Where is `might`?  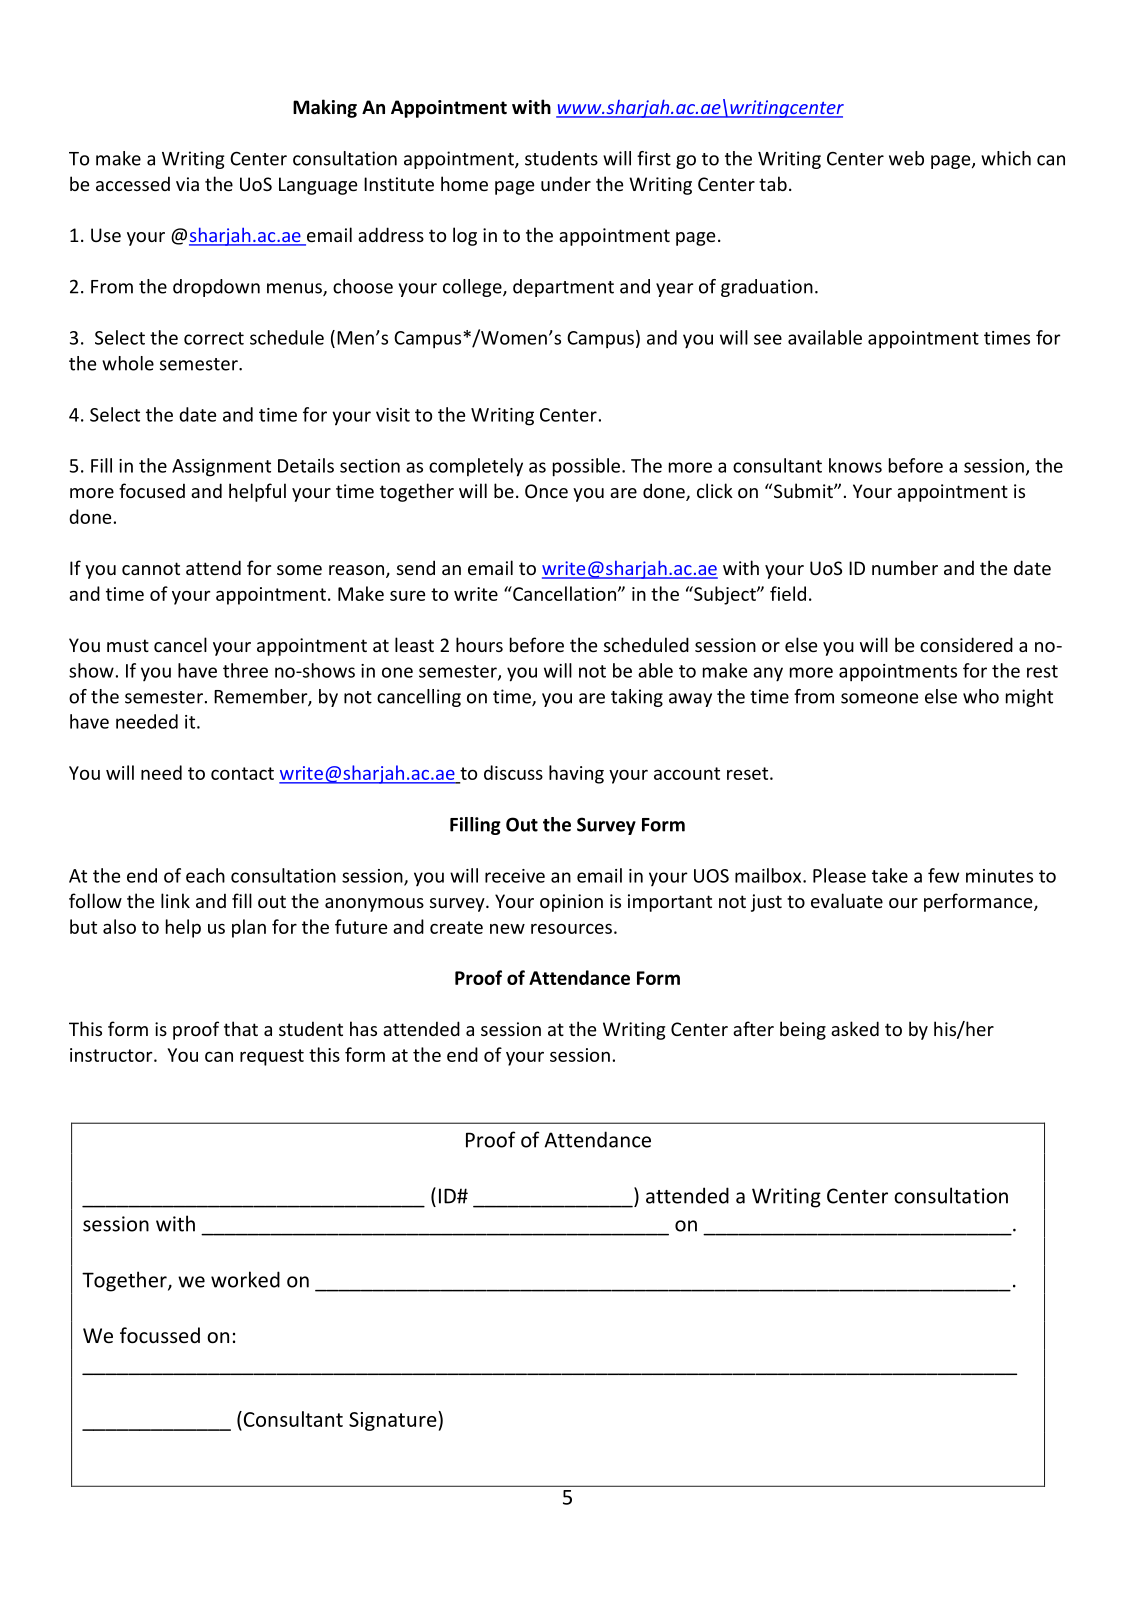
might is located at coordinates (1029, 698).
